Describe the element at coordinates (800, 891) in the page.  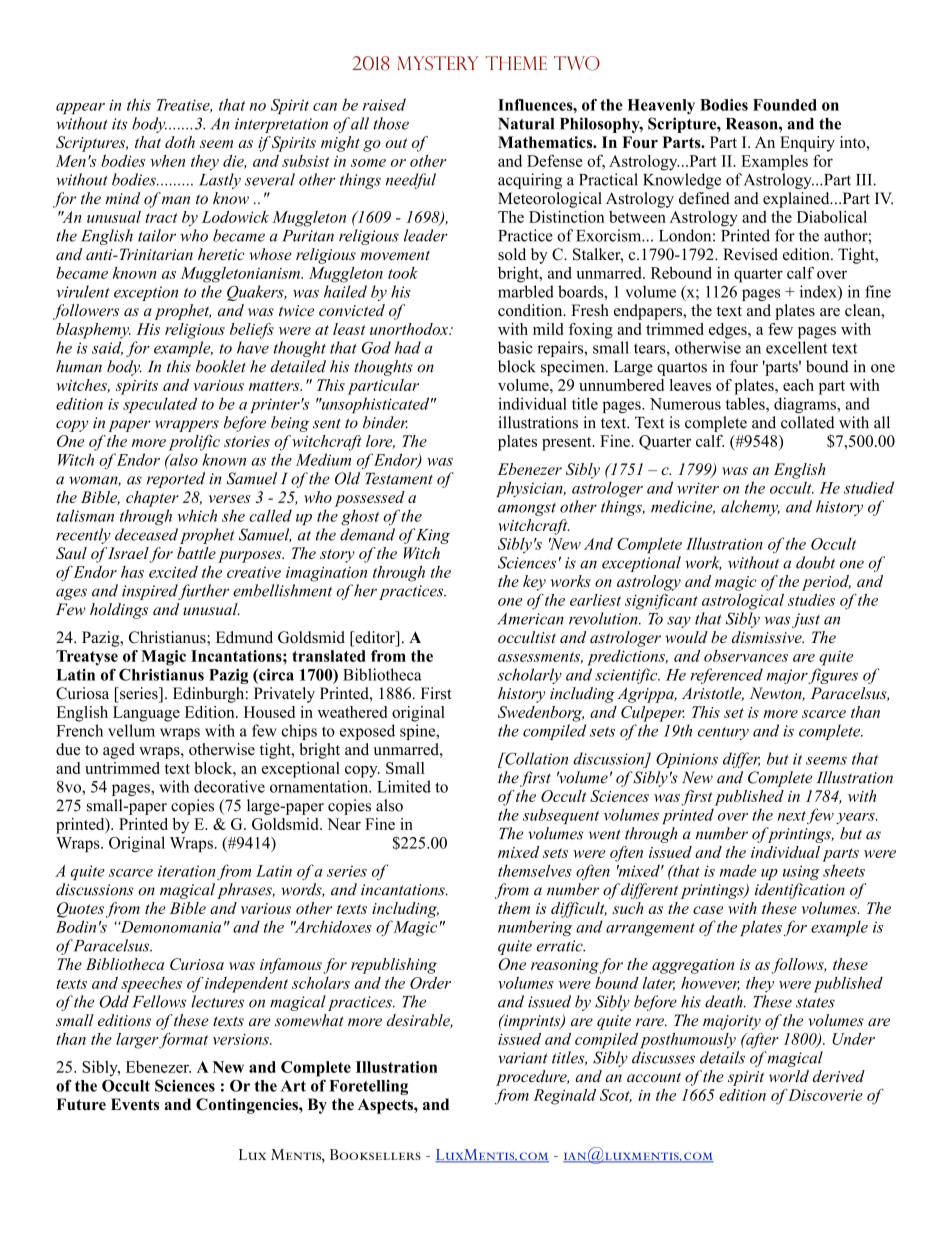
I see `identification` at that location.
